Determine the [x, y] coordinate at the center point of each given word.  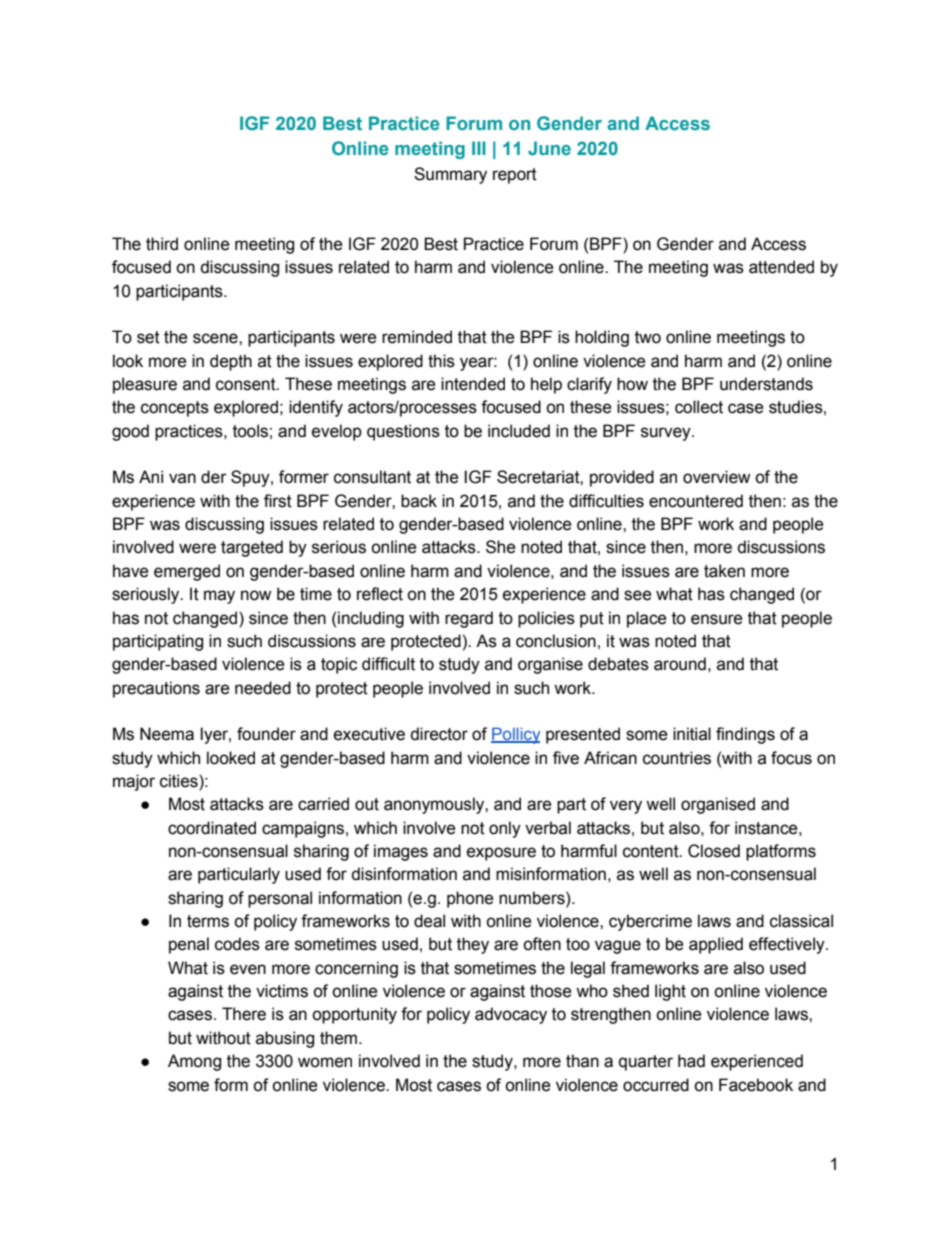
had [691, 1061]
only [505, 829]
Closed [714, 851]
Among [194, 1062]
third [162, 244]
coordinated [212, 828]
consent [247, 384]
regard [469, 619]
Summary [450, 175]
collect [699, 407]
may [219, 597]
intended [473, 384]
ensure [717, 619]
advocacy [511, 1015]
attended [781, 267]
